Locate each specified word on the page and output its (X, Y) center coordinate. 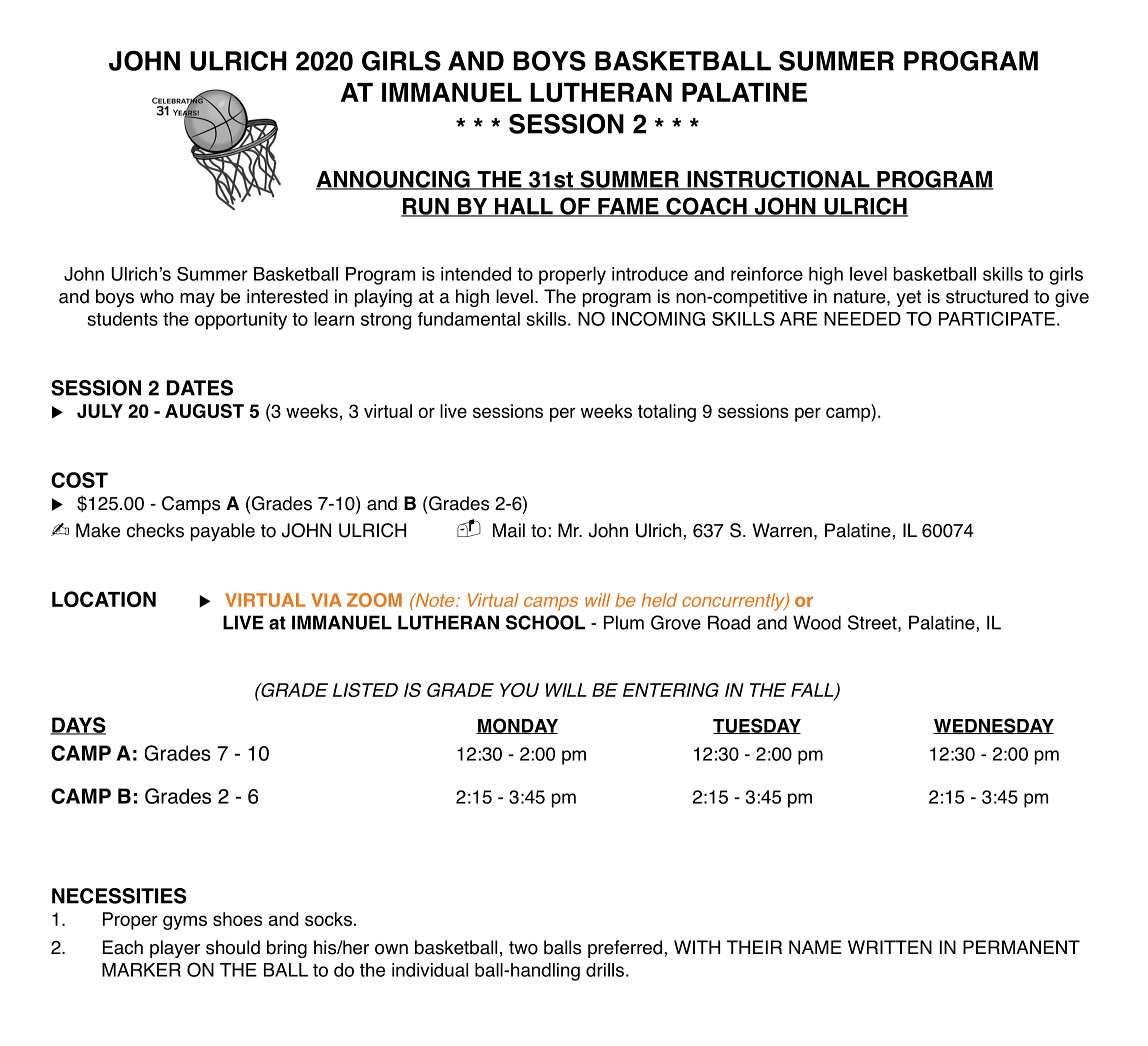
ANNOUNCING (394, 180)
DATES (200, 388)
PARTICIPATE (997, 318)
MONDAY (517, 726)
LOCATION (104, 599)
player (175, 949)
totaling (667, 413)
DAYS (78, 726)
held (659, 600)
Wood (817, 622)
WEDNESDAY (993, 726)
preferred (625, 949)
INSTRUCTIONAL (778, 180)
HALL (524, 207)
